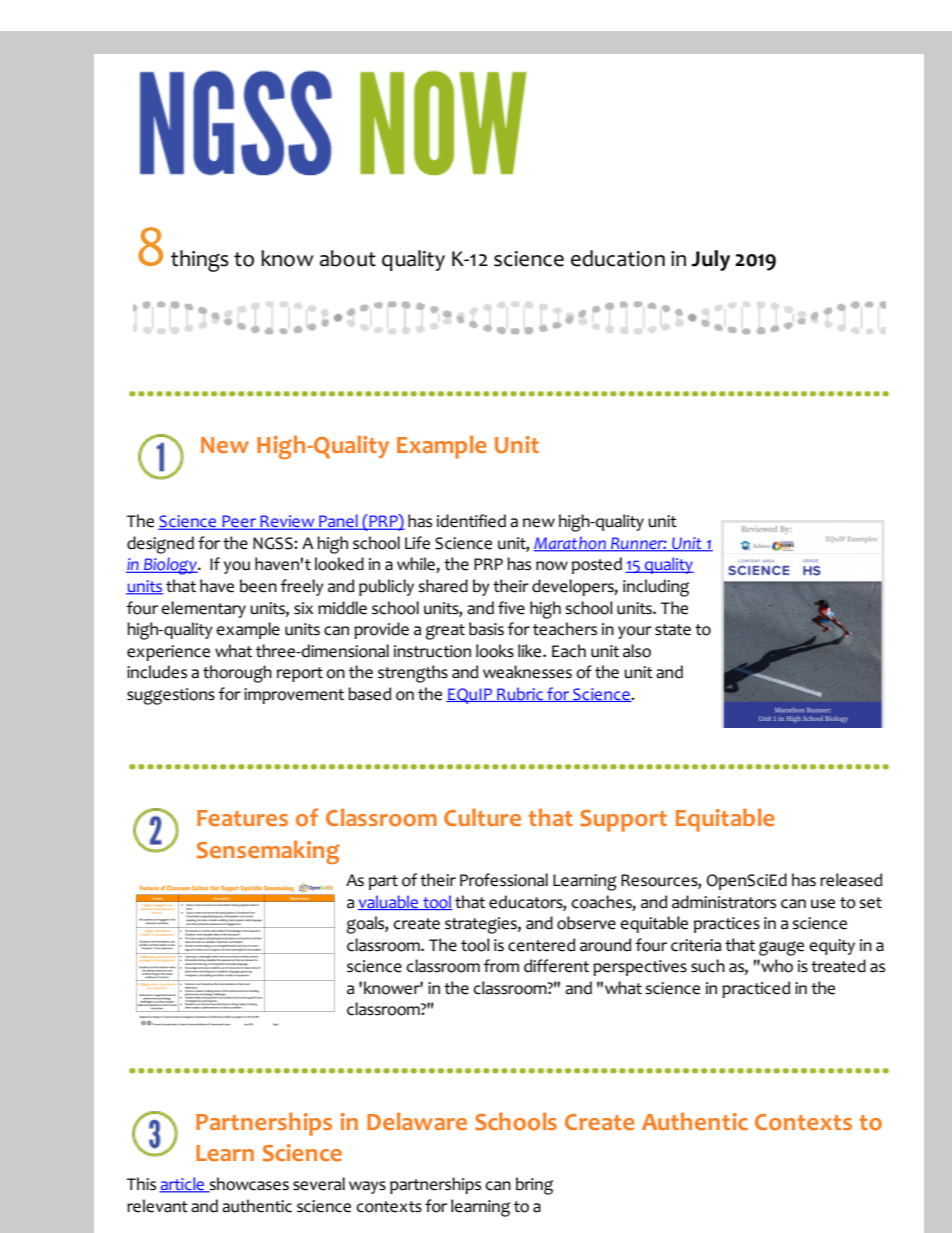  I want to click on education, so click(618, 258).
